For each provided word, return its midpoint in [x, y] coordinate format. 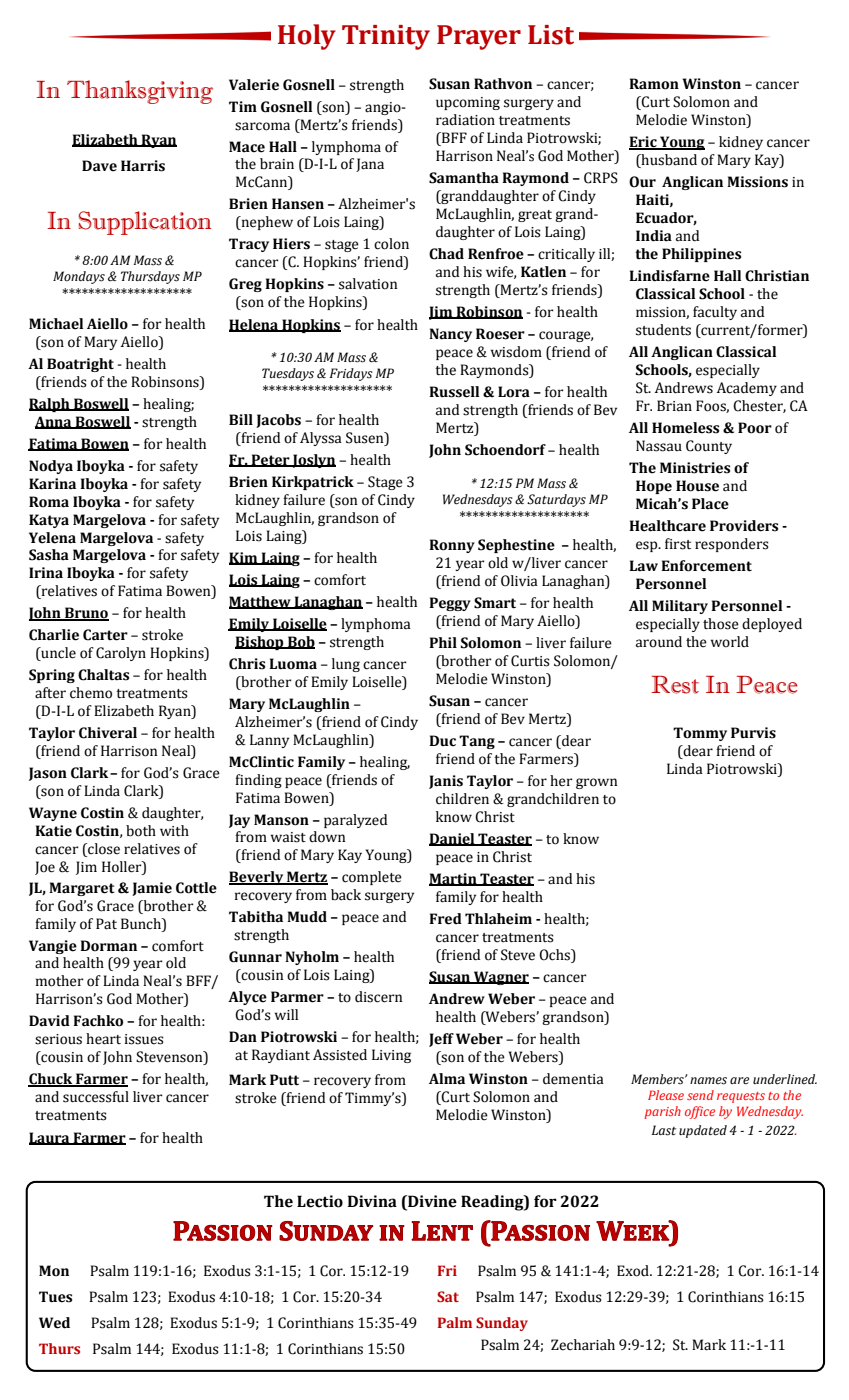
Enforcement [706, 566]
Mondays [79, 277]
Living [391, 1056]
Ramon [654, 84]
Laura [50, 1138]
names [708, 1081]
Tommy [700, 734]
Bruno [86, 614]
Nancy [450, 335]
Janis [446, 782]
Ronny [452, 546]
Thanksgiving [140, 92]
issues [144, 1039]
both [141, 831]
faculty [715, 313]
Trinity [386, 37]
